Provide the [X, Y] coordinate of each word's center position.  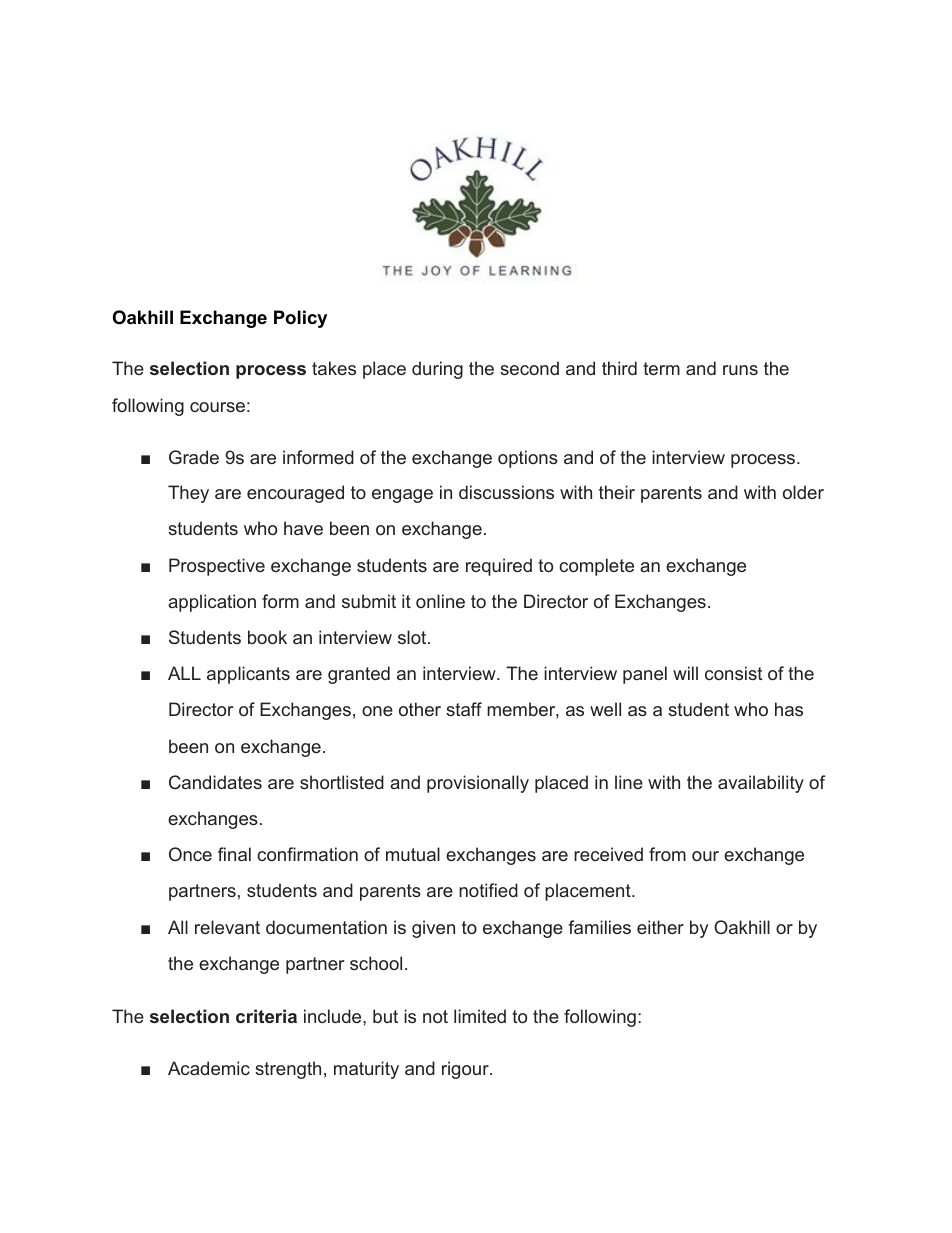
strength [288, 1070]
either [660, 927]
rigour [466, 1070]
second [529, 368]
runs [740, 370]
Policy [300, 319]
